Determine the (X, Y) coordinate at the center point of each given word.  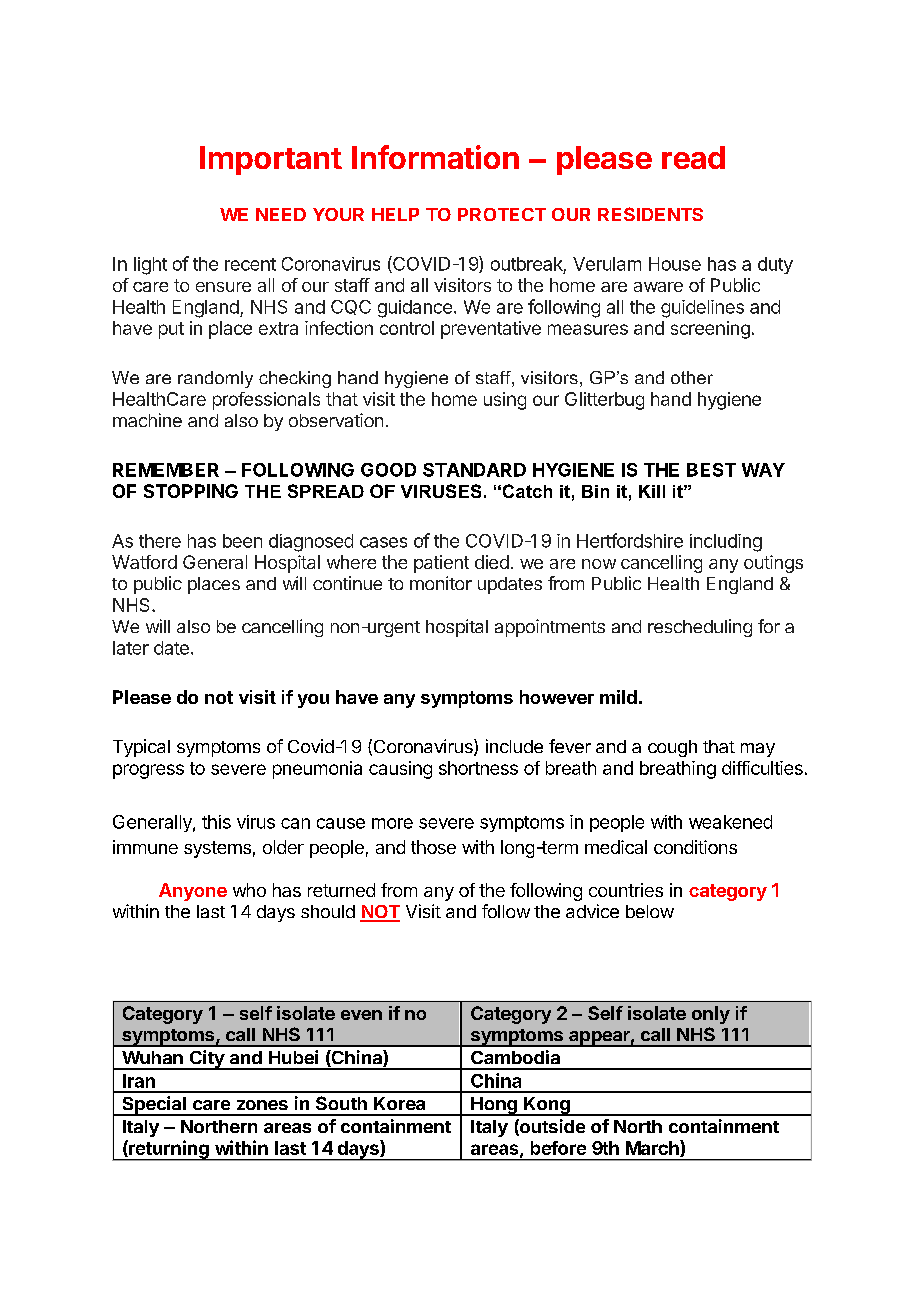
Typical (141, 748)
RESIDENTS (650, 214)
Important (271, 160)
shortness (478, 768)
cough (672, 748)
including (726, 543)
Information (435, 157)
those (433, 847)
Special (154, 1106)
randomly (215, 379)
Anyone (193, 892)
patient (441, 564)
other (692, 377)
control (407, 328)
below (650, 911)
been (242, 541)
